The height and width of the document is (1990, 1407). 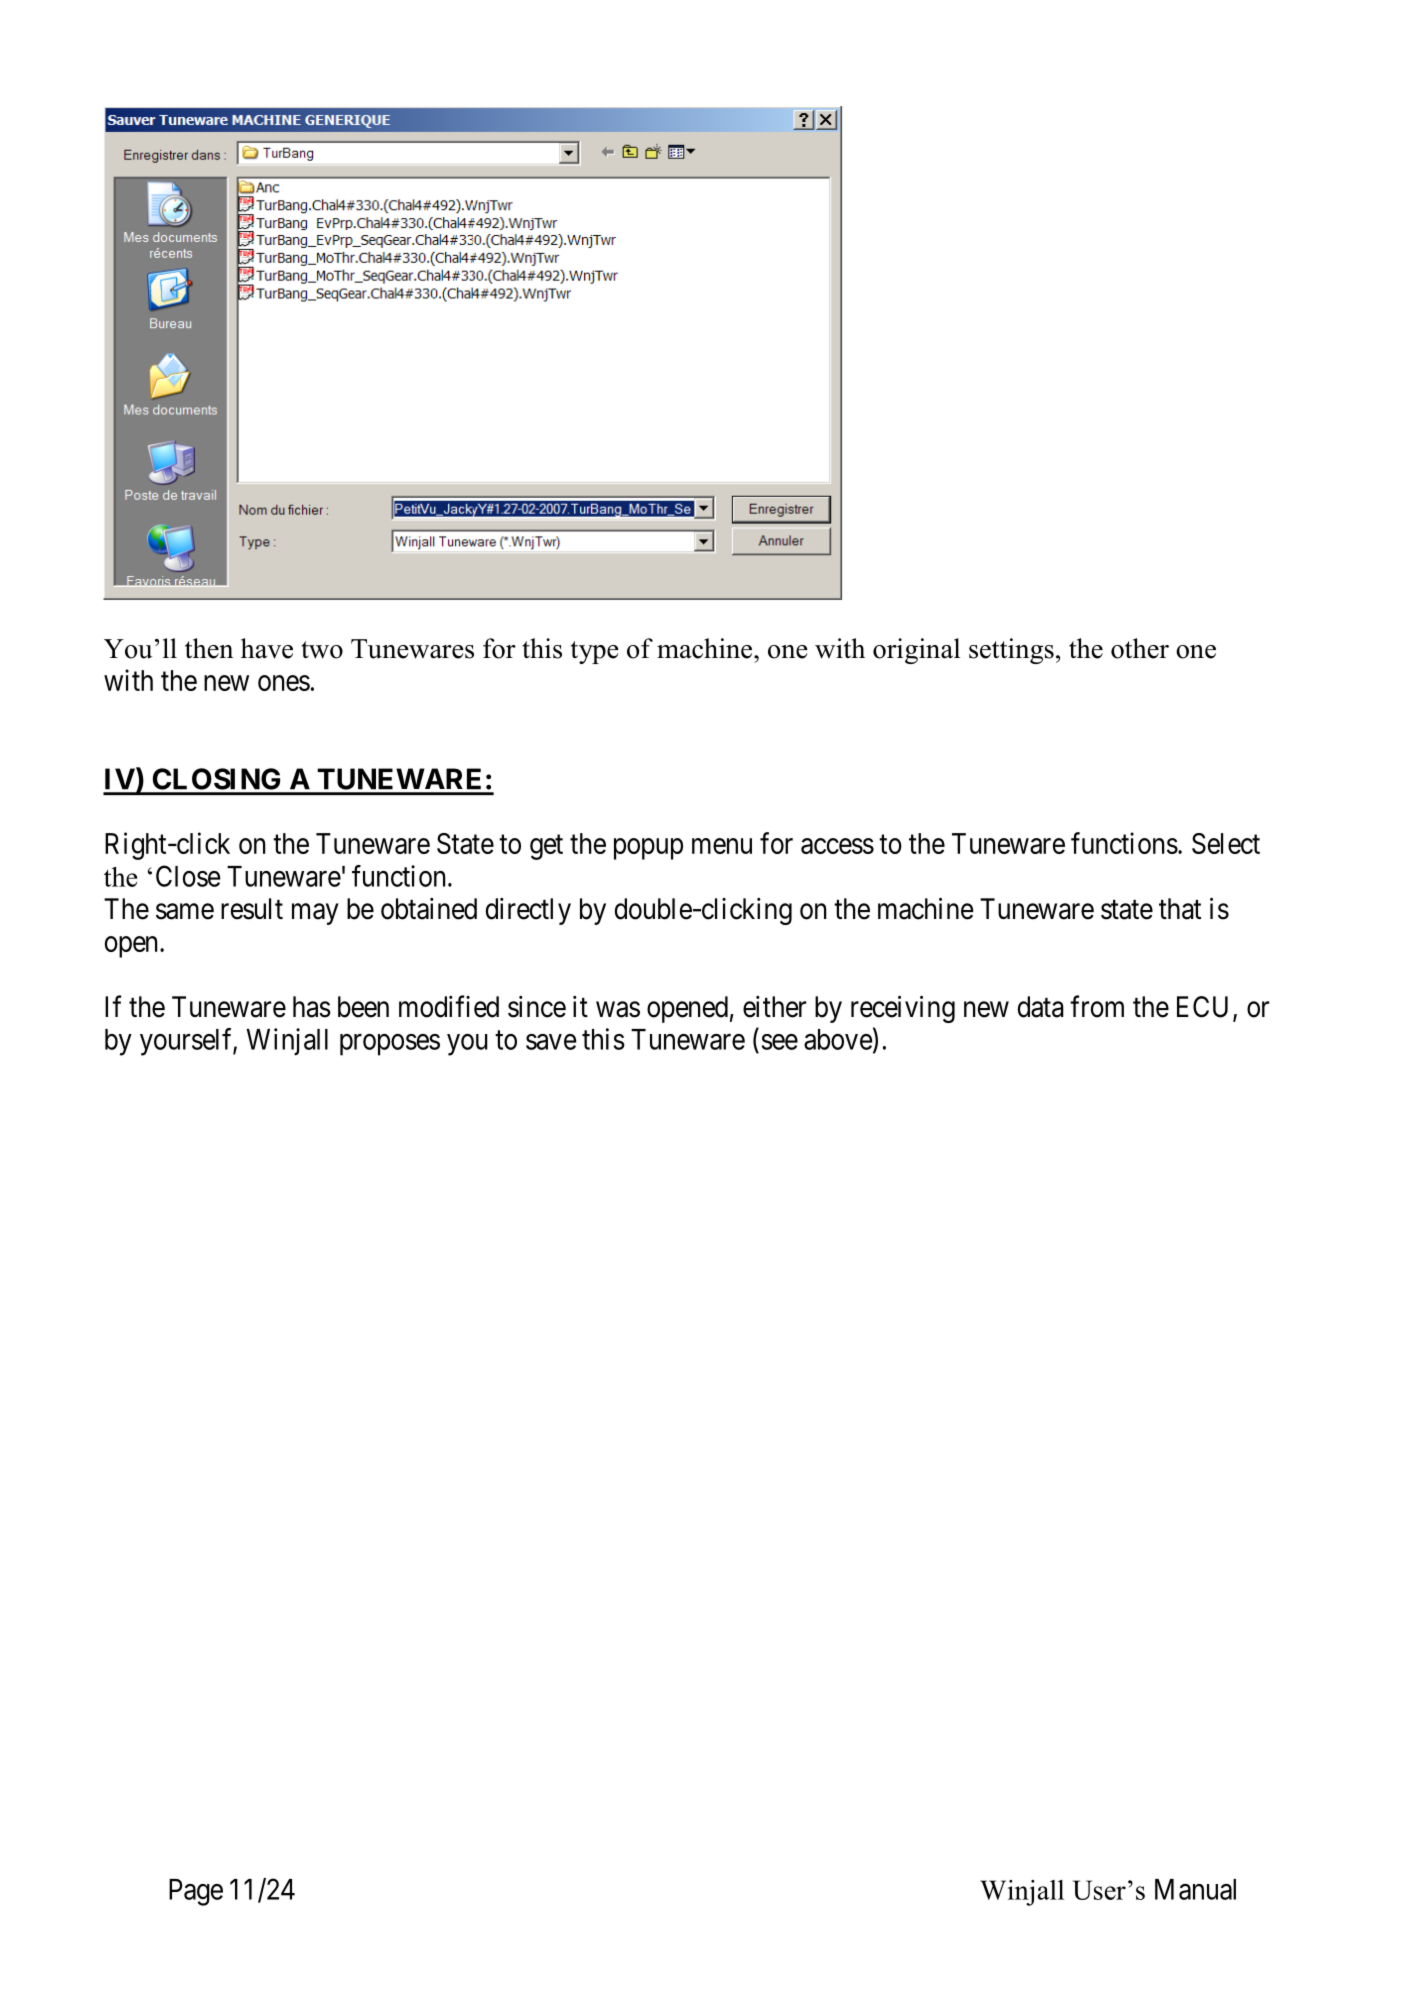 I want to click on type, so click(x=595, y=652).
